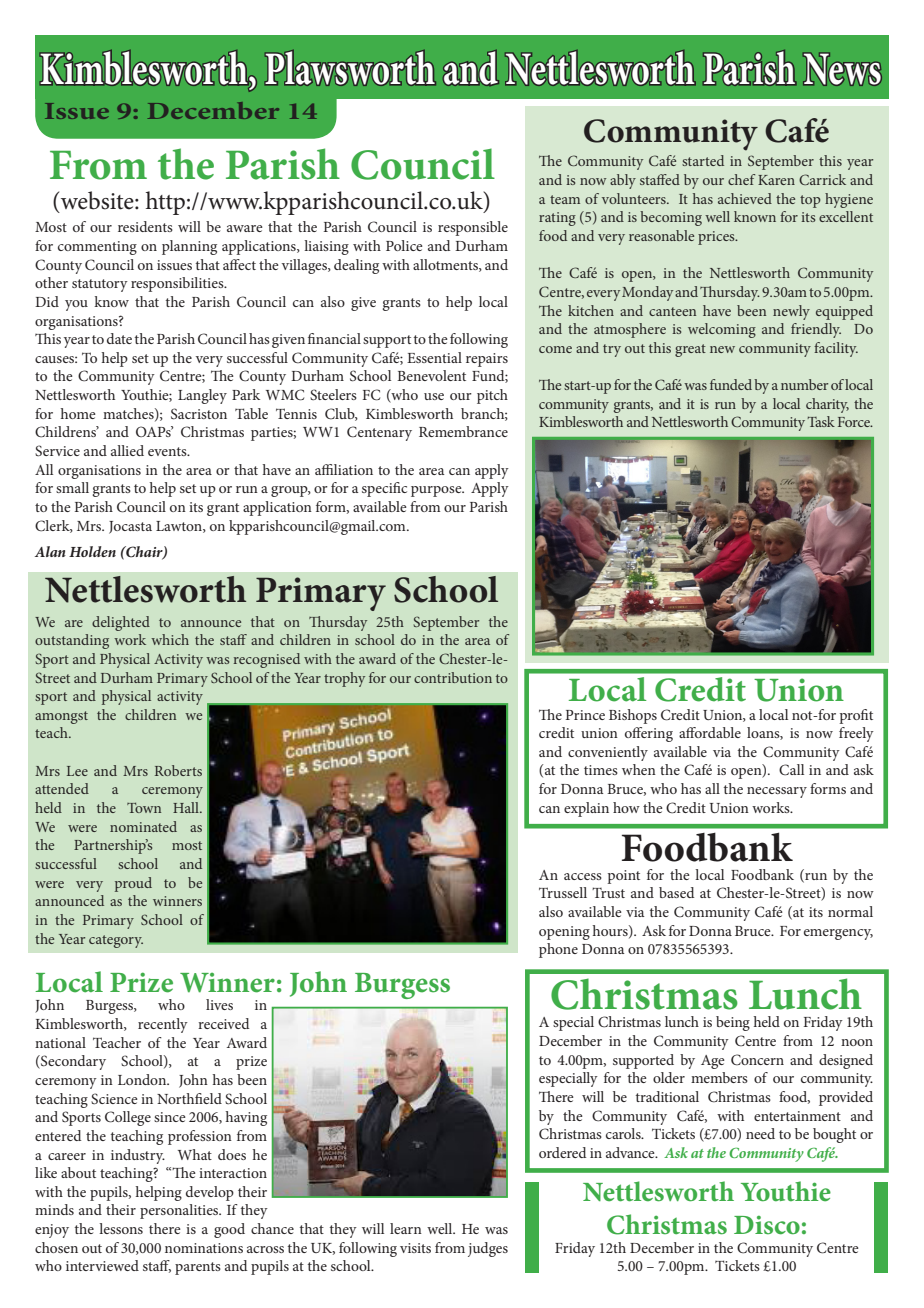 The width and height of the document is (924, 1308). What do you see at coordinates (558, 950) in the document?
I see `phone` at bounding box center [558, 950].
